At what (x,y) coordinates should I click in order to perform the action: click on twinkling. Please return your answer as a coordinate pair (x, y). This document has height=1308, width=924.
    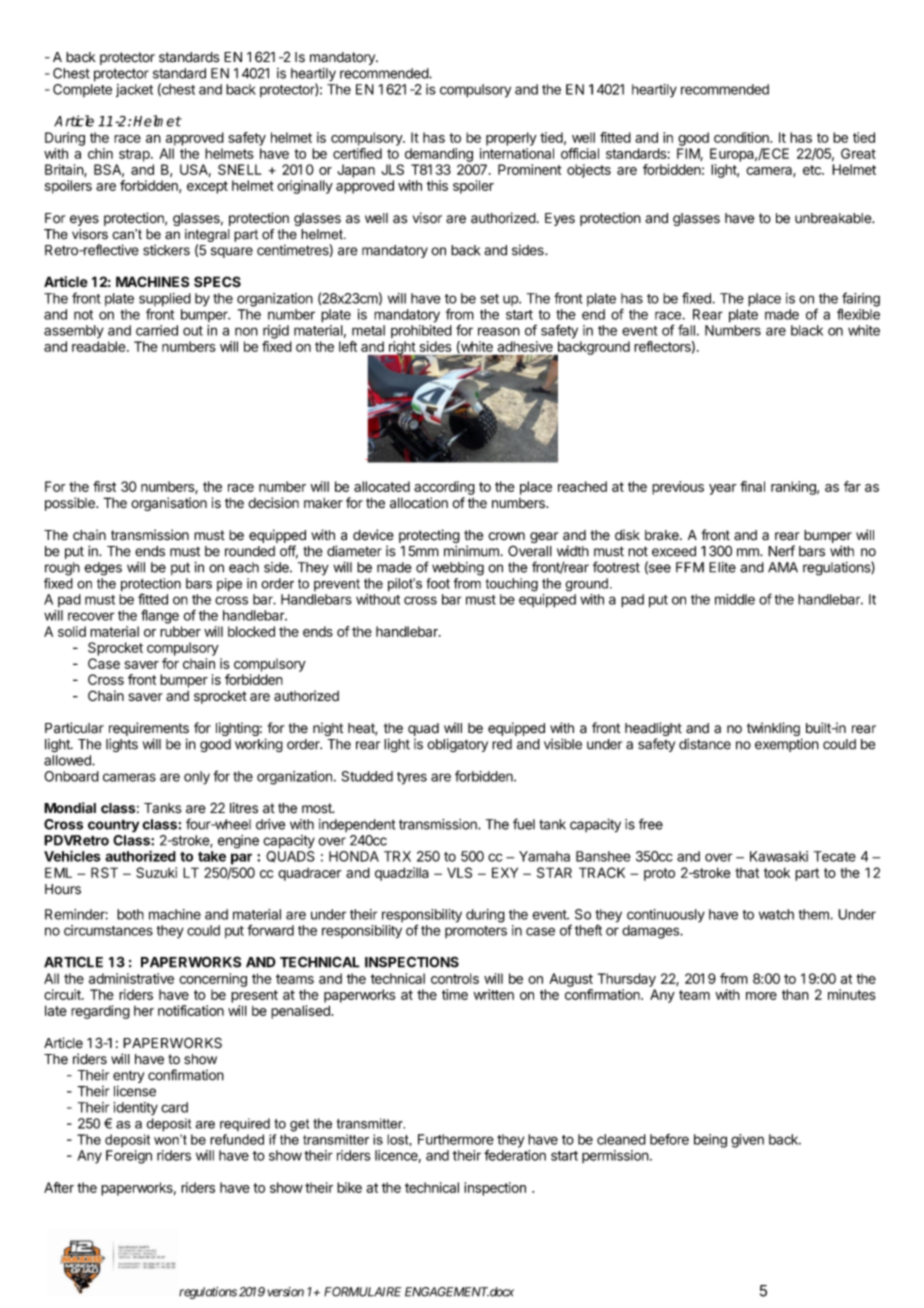
    Looking at the image, I should click on (774, 730).
